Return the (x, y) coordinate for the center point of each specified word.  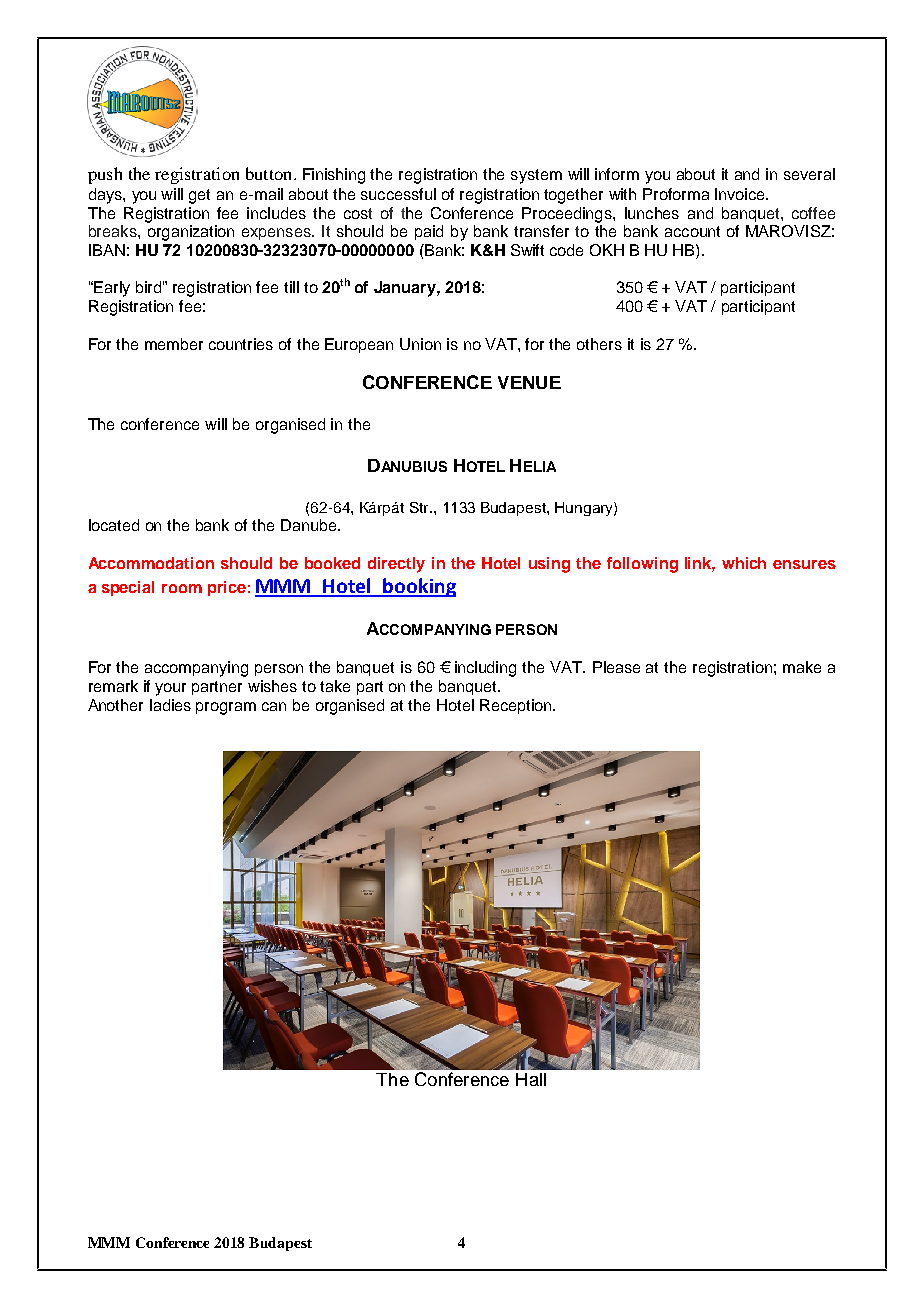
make (802, 667)
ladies (170, 705)
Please (616, 667)
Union (420, 344)
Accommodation (151, 563)
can (274, 706)
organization (191, 233)
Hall (531, 1079)
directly (396, 565)
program (226, 708)
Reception (517, 706)
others (599, 344)
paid (429, 232)
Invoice (741, 194)
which (744, 563)
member (174, 344)
